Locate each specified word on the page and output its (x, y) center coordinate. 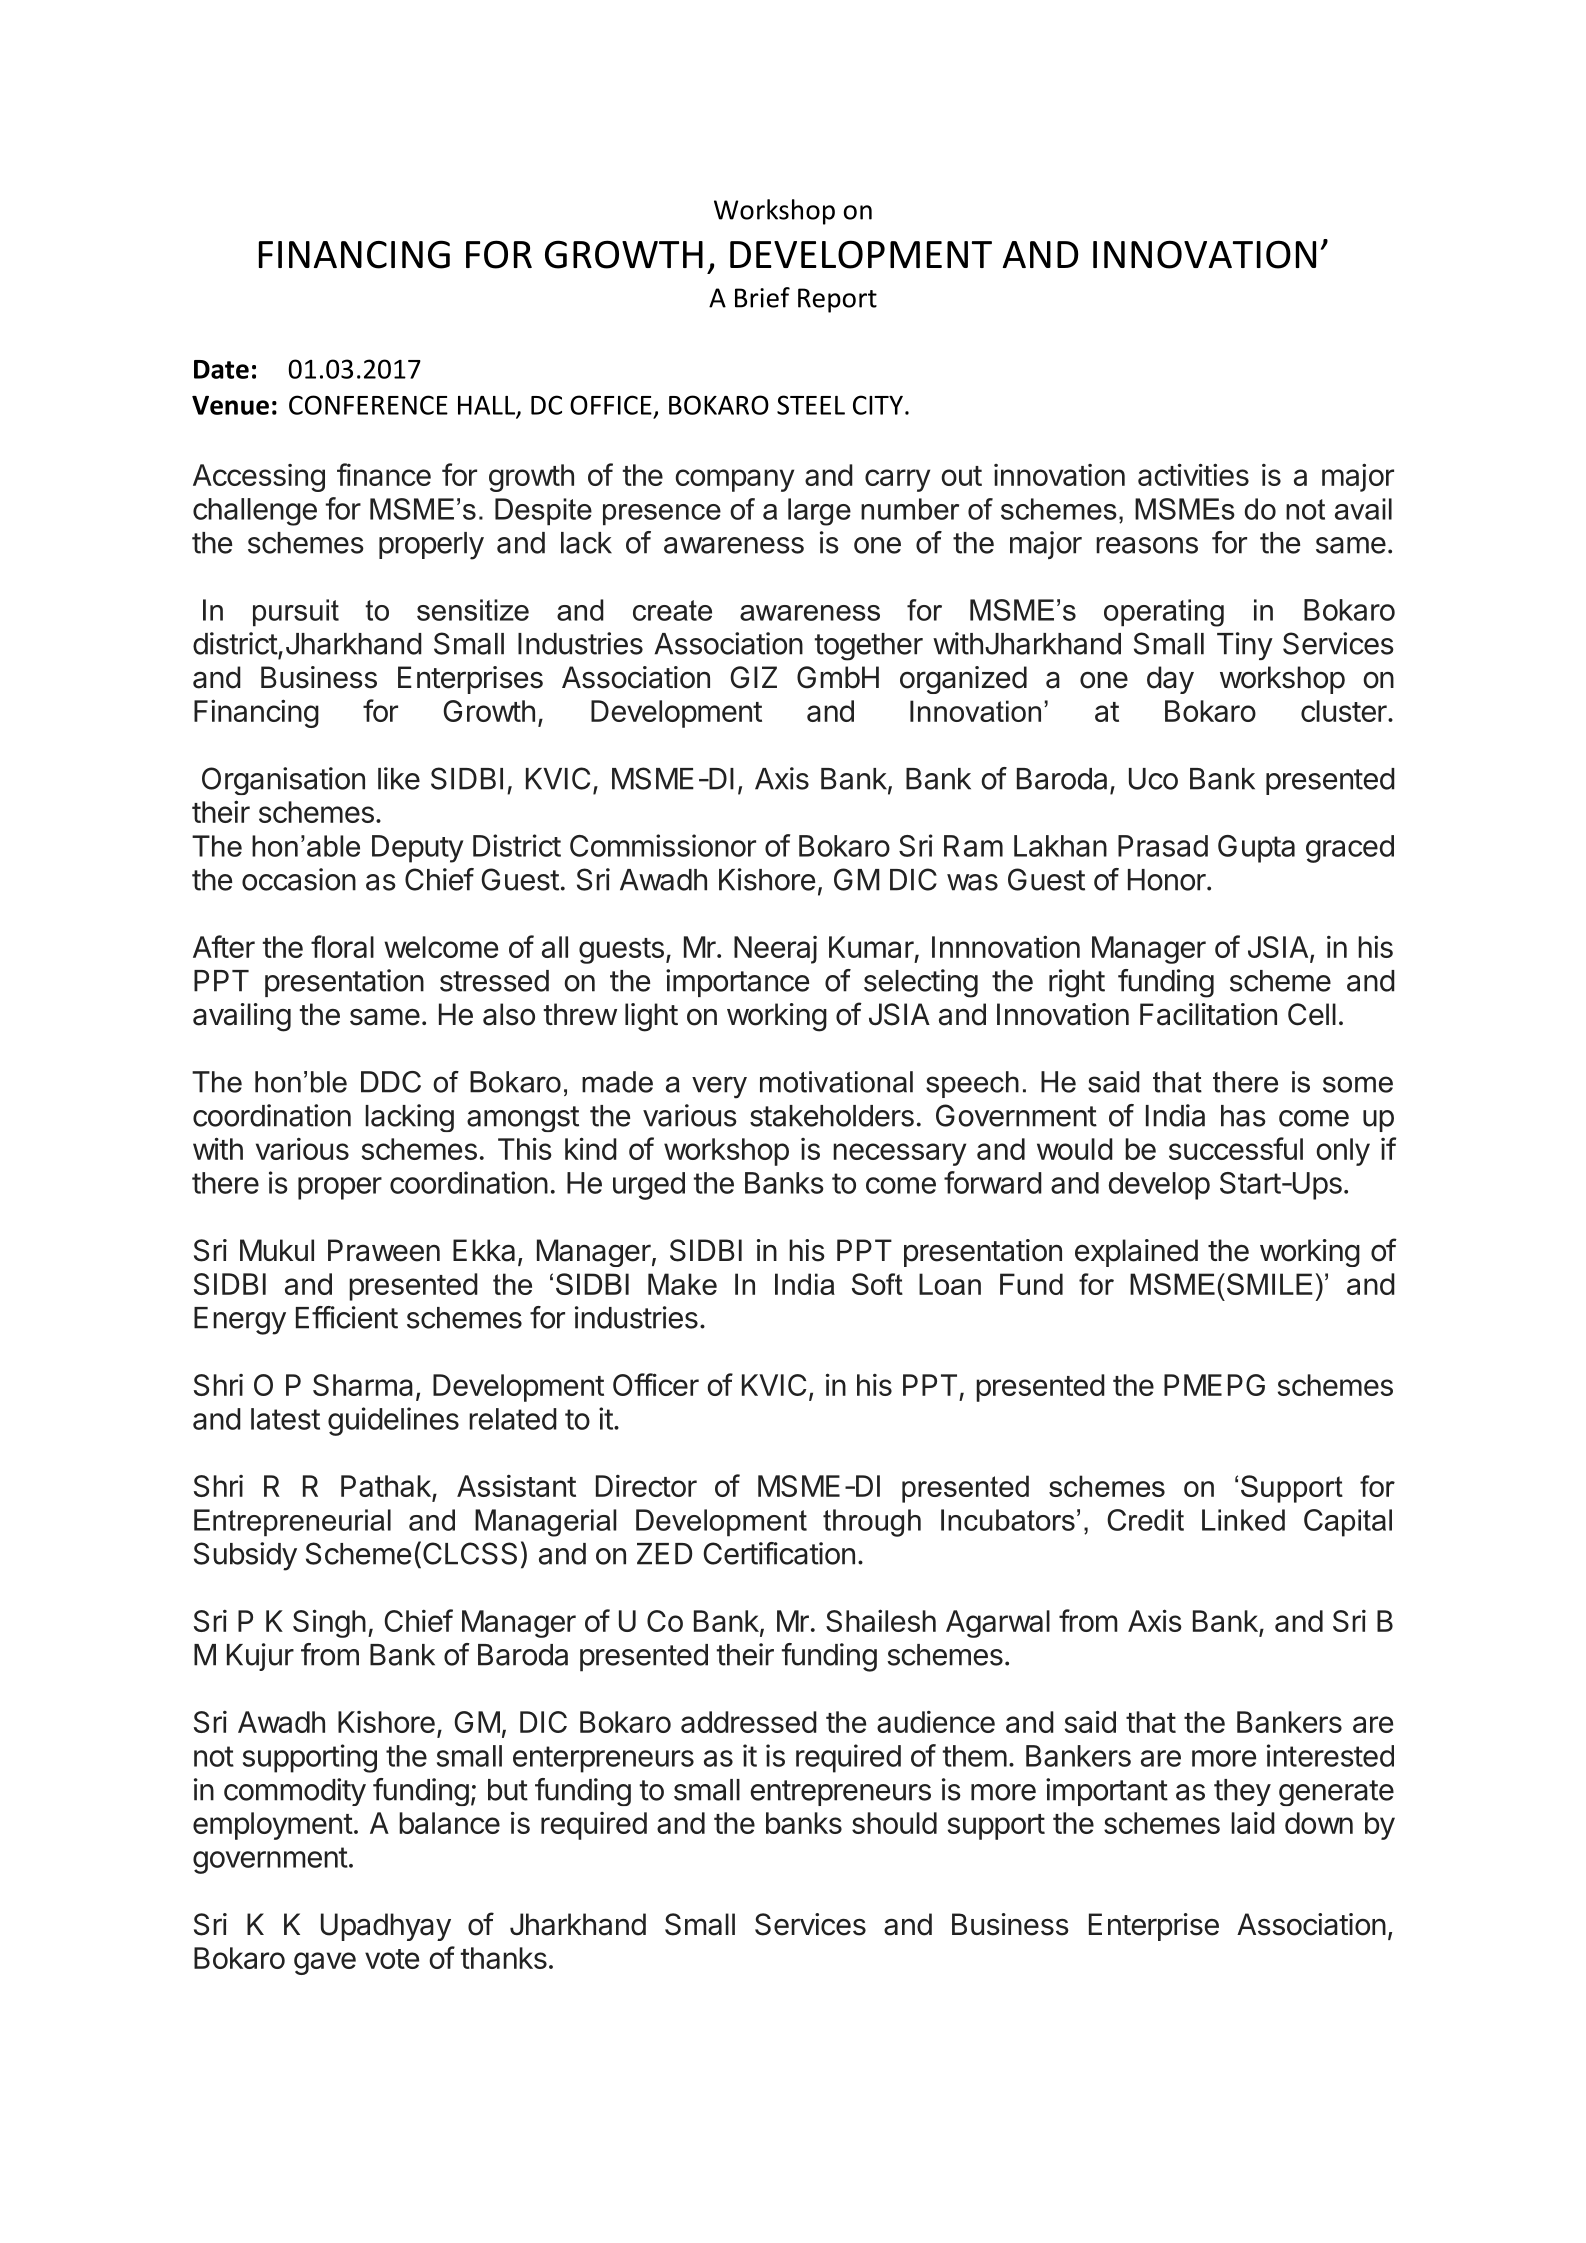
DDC (391, 1082)
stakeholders (832, 1116)
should (894, 1823)
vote (392, 1959)
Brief (762, 297)
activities (1193, 474)
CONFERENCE (368, 405)
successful (1236, 1148)
